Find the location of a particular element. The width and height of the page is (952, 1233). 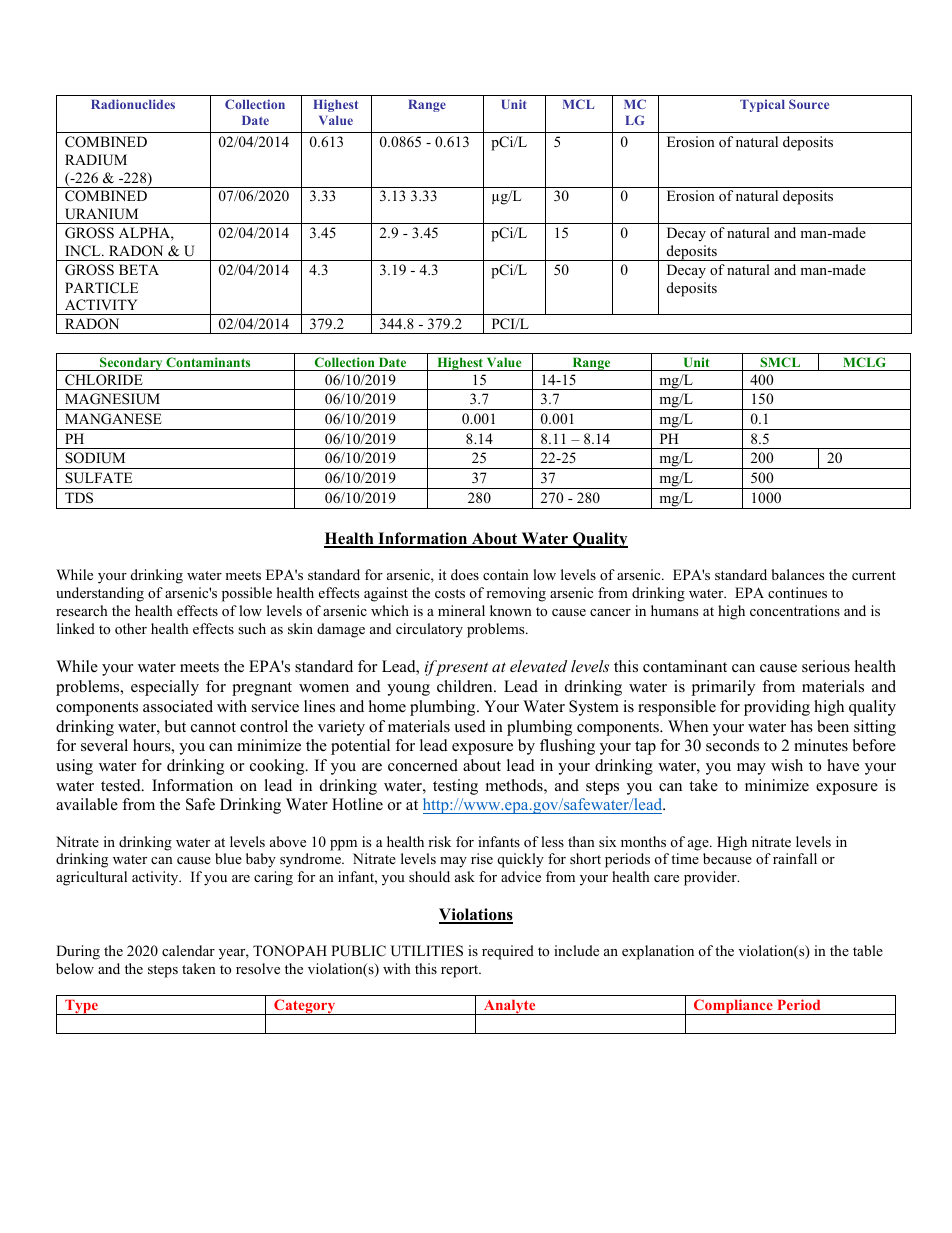

understanding is located at coordinates (100, 594).
